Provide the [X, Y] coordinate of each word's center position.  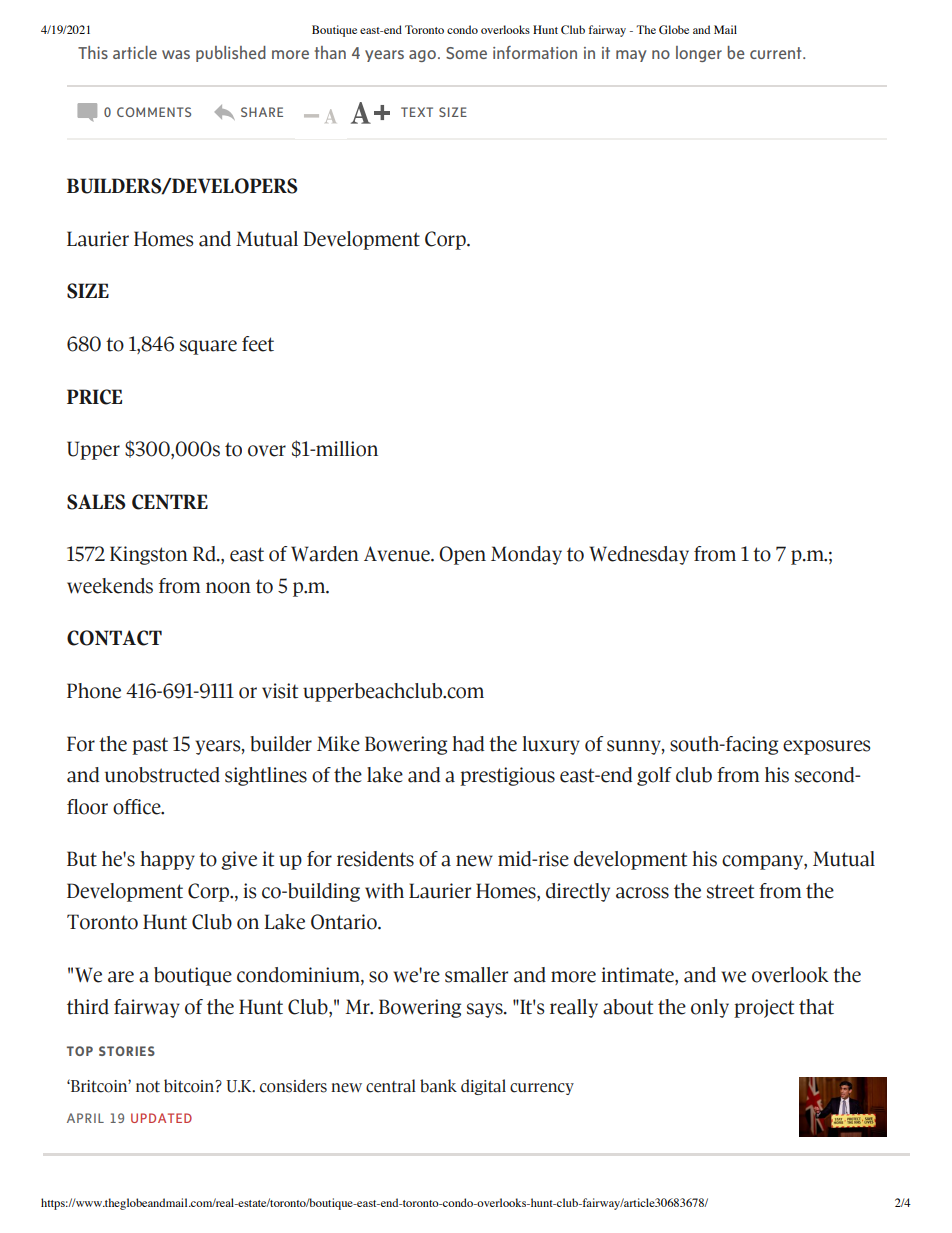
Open [462, 555]
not [148, 1087]
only [710, 1008]
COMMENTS [154, 112]
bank [438, 1086]
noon [228, 588]
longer [699, 54]
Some [466, 53]
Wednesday [639, 555]
